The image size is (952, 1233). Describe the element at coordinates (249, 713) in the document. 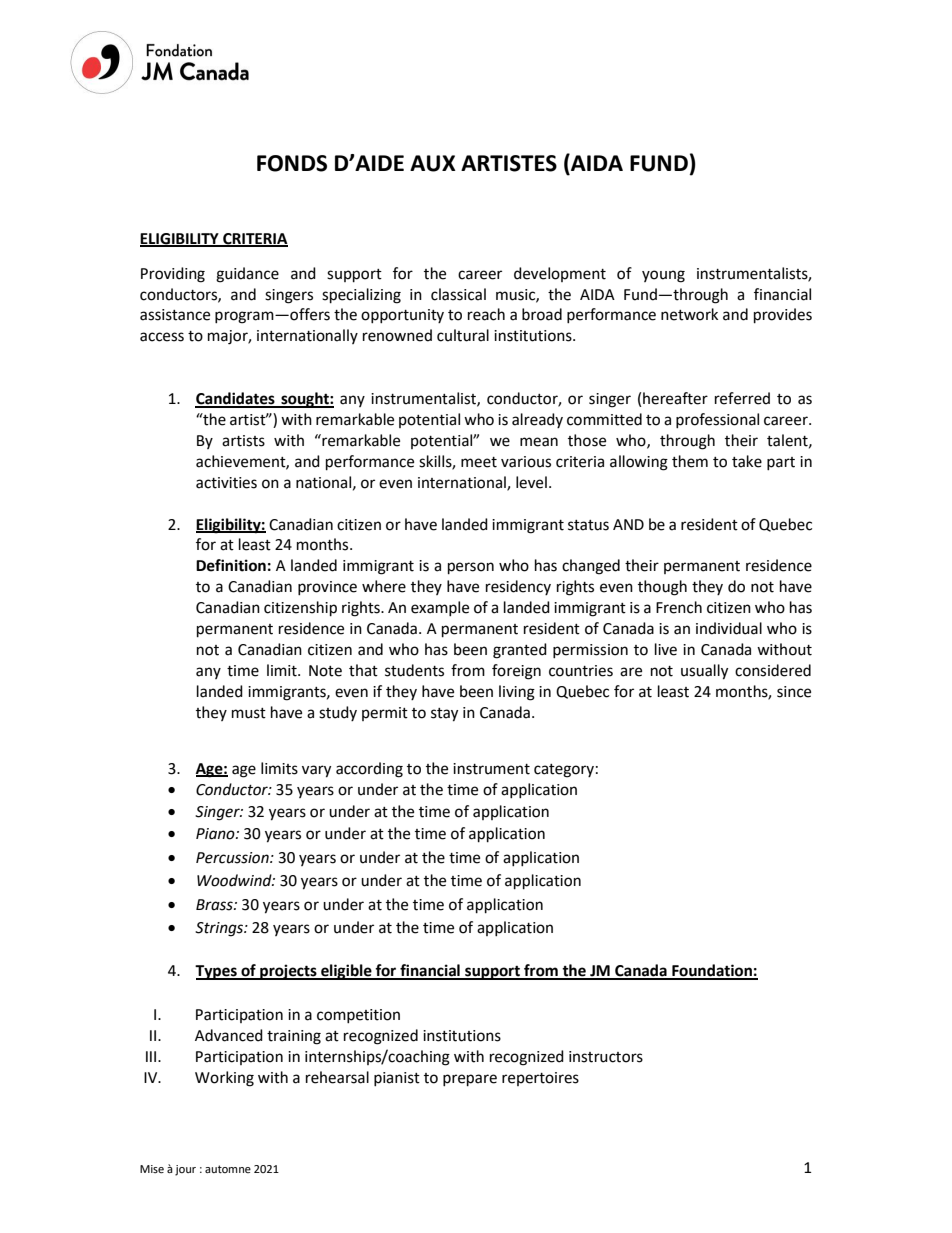

I see `must` at that location.
